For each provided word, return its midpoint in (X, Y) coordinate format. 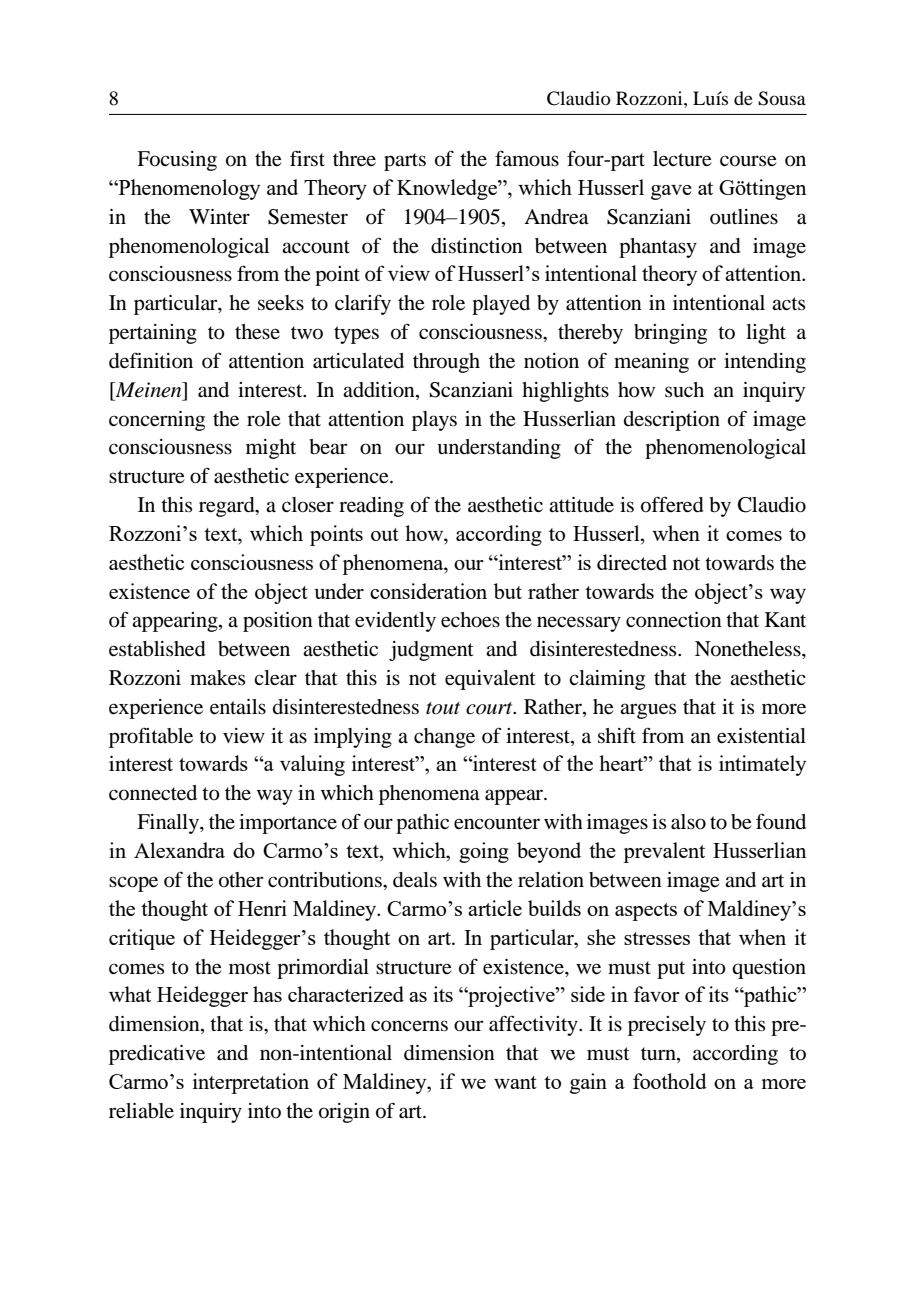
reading (371, 507)
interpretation (251, 1083)
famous (527, 158)
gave (671, 192)
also (688, 822)
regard (228, 507)
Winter (219, 217)
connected (153, 793)
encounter (497, 823)
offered (672, 504)
